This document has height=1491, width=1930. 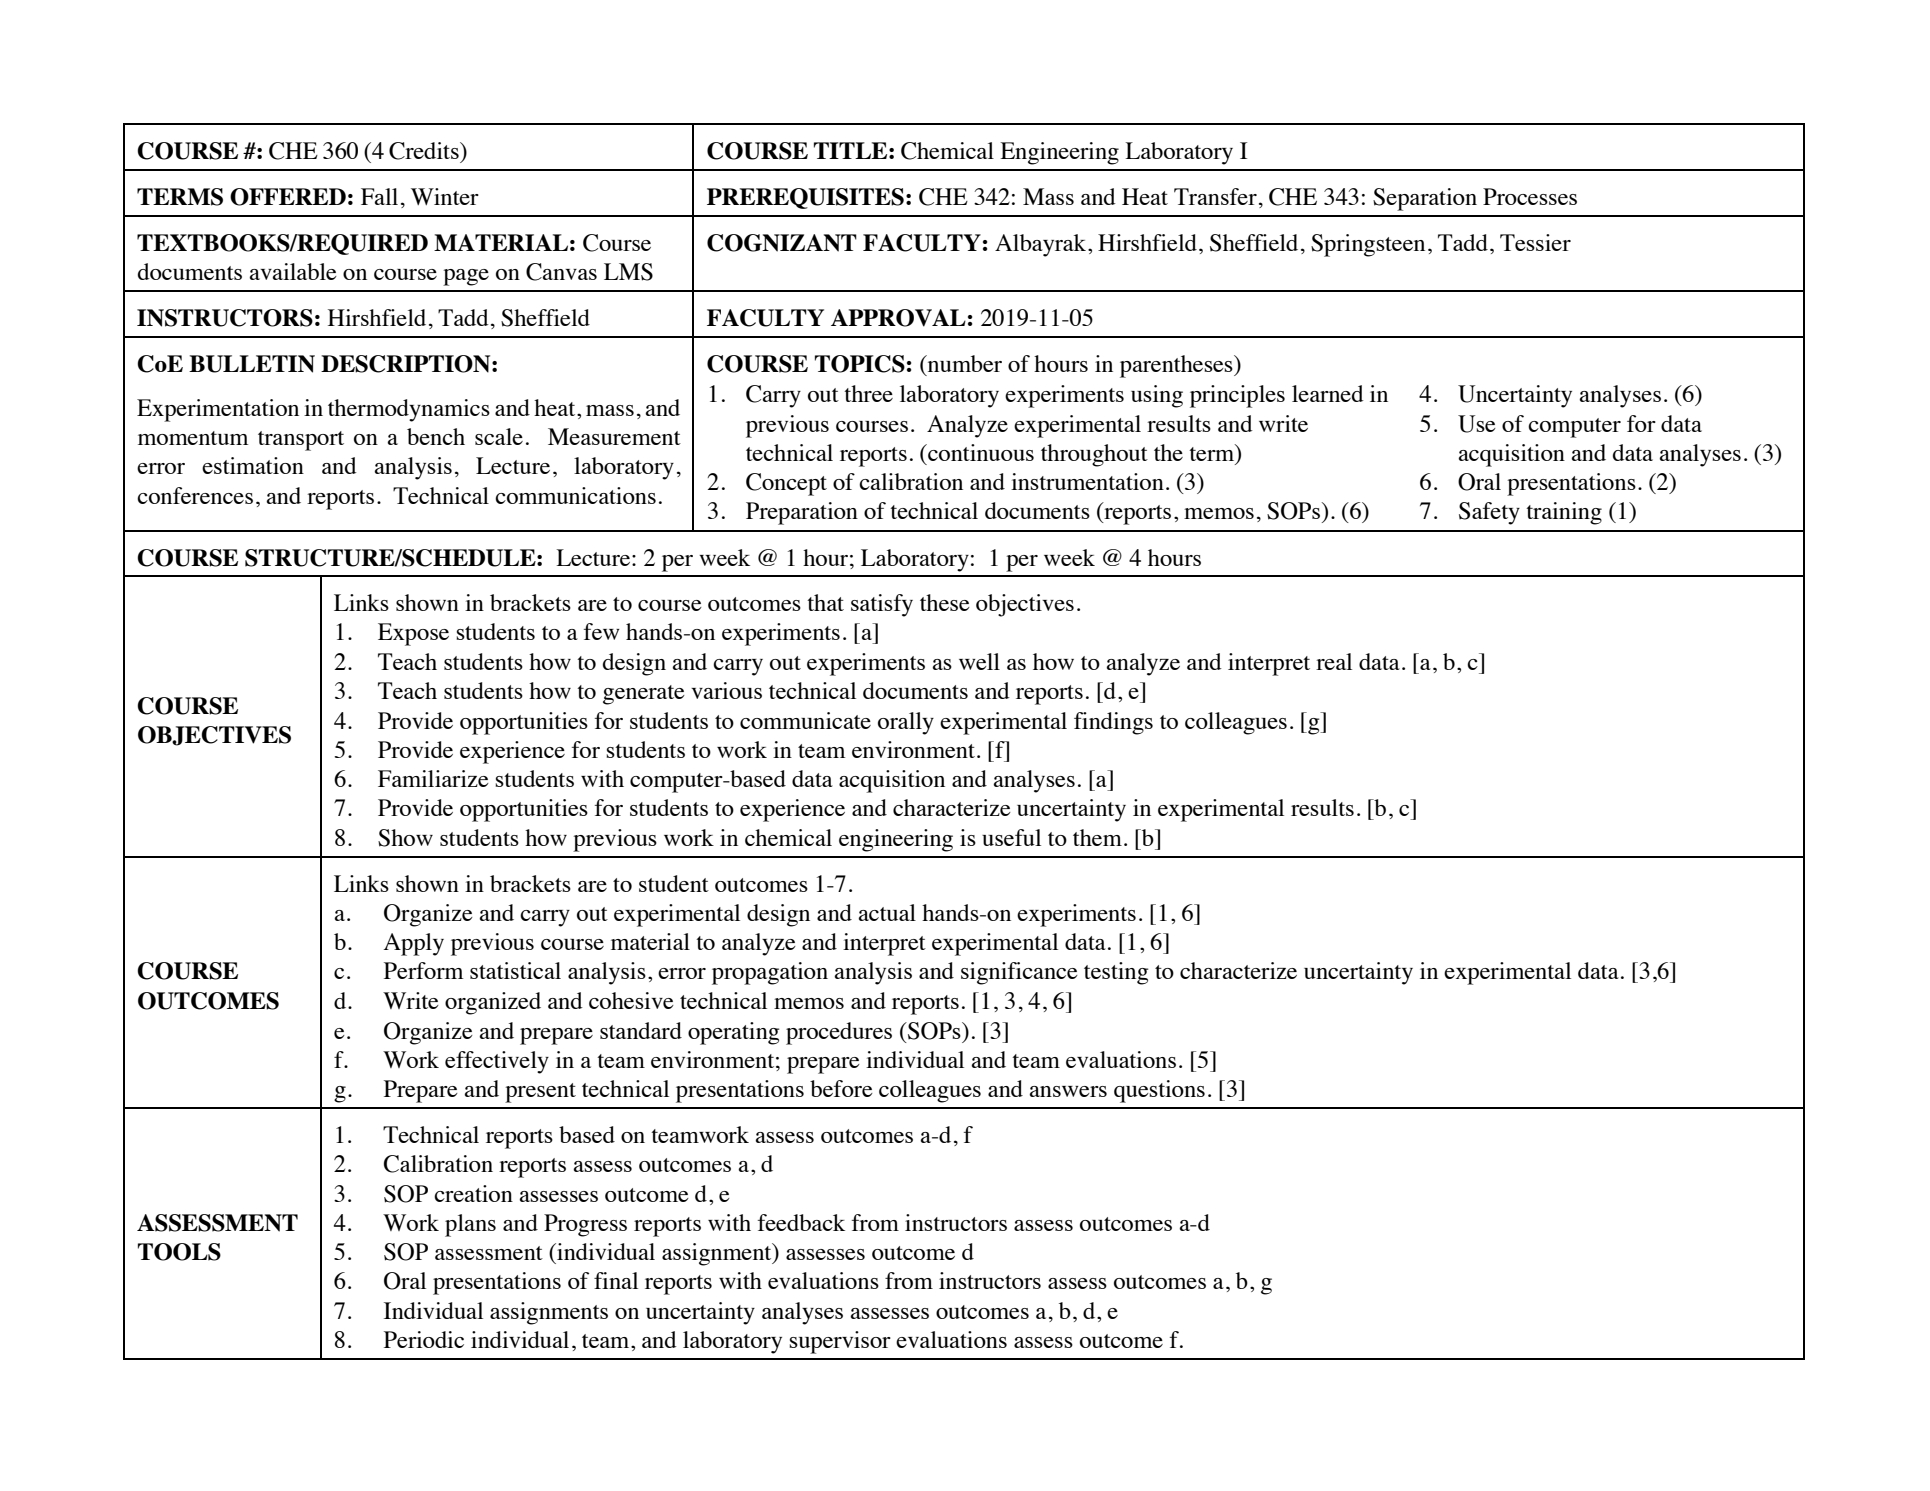 What do you see at coordinates (379, 196) in the document?
I see `Fall` at bounding box center [379, 196].
